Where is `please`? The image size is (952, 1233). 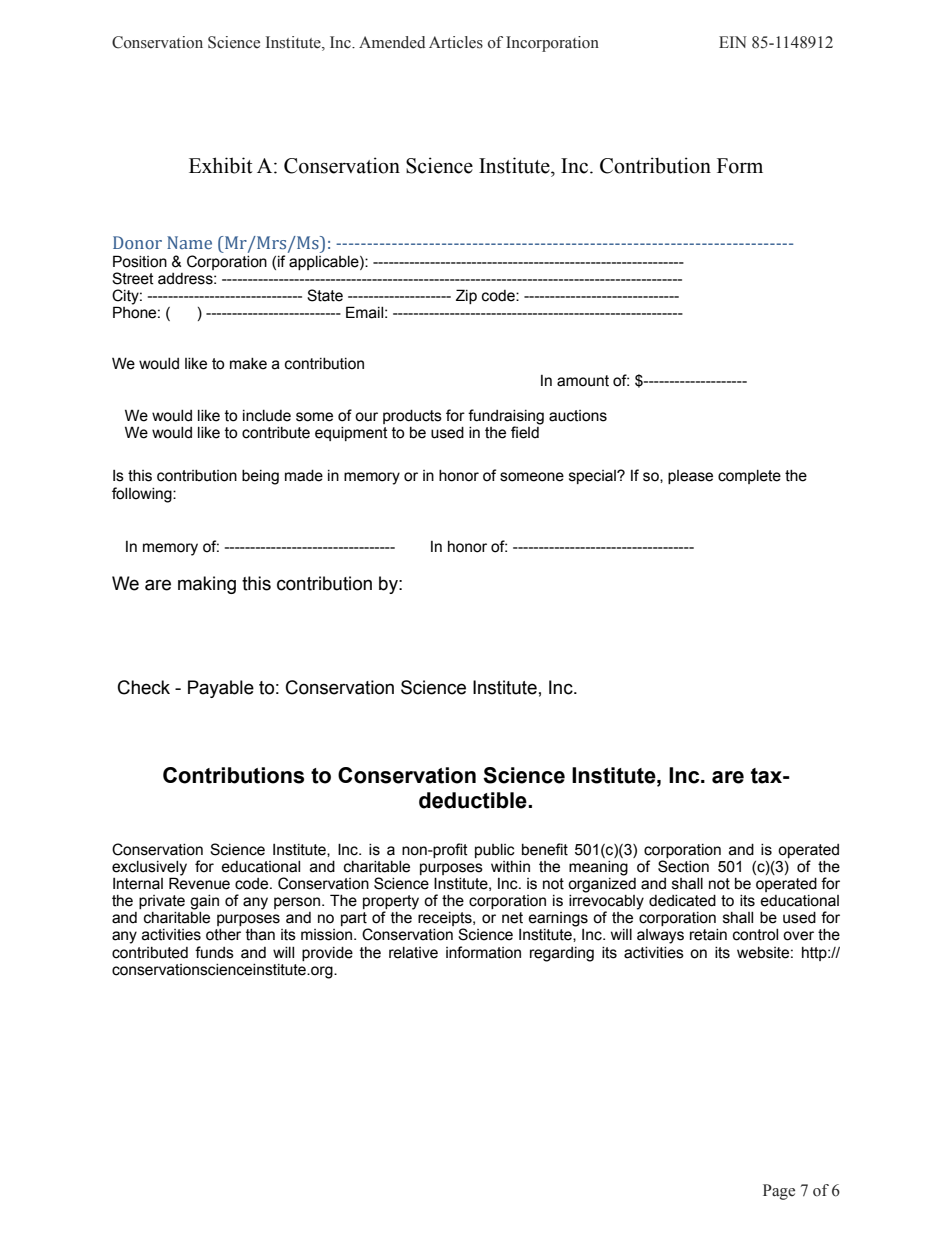 please is located at coordinates (690, 477).
